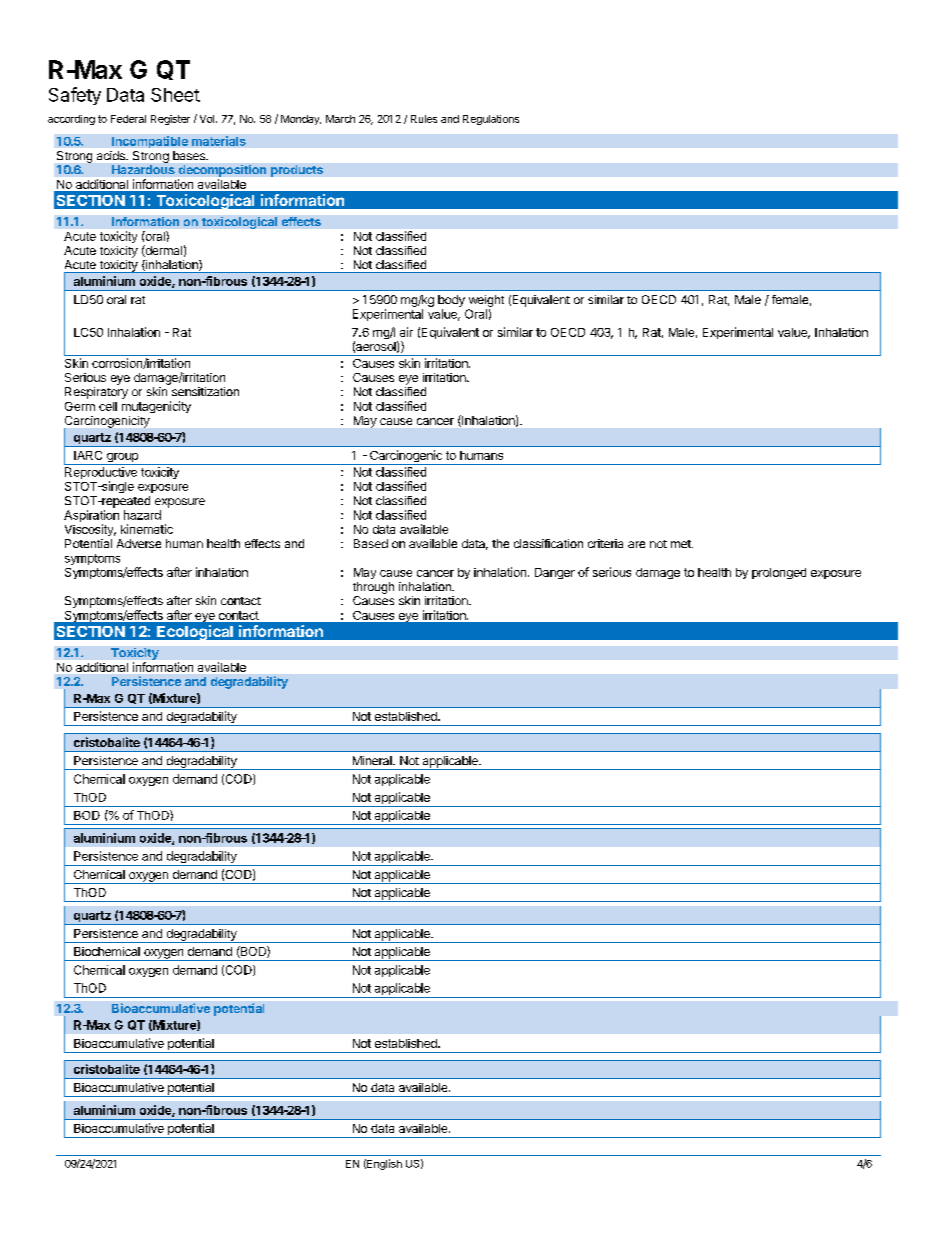  What do you see at coordinates (424, 119) in the screenshot?
I see `Rules` at bounding box center [424, 119].
